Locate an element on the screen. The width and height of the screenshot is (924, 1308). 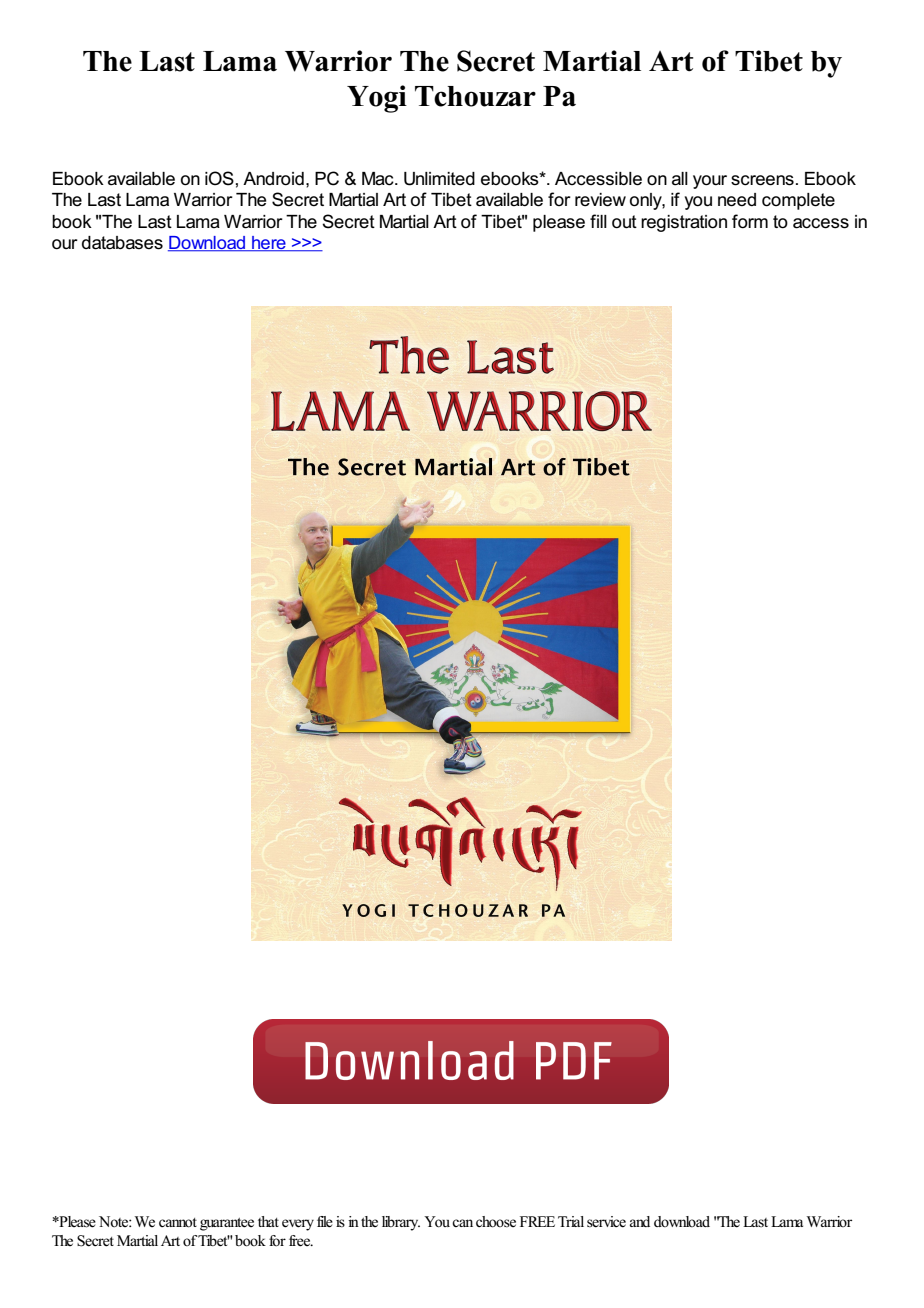
Android is located at coordinates (273, 179).
